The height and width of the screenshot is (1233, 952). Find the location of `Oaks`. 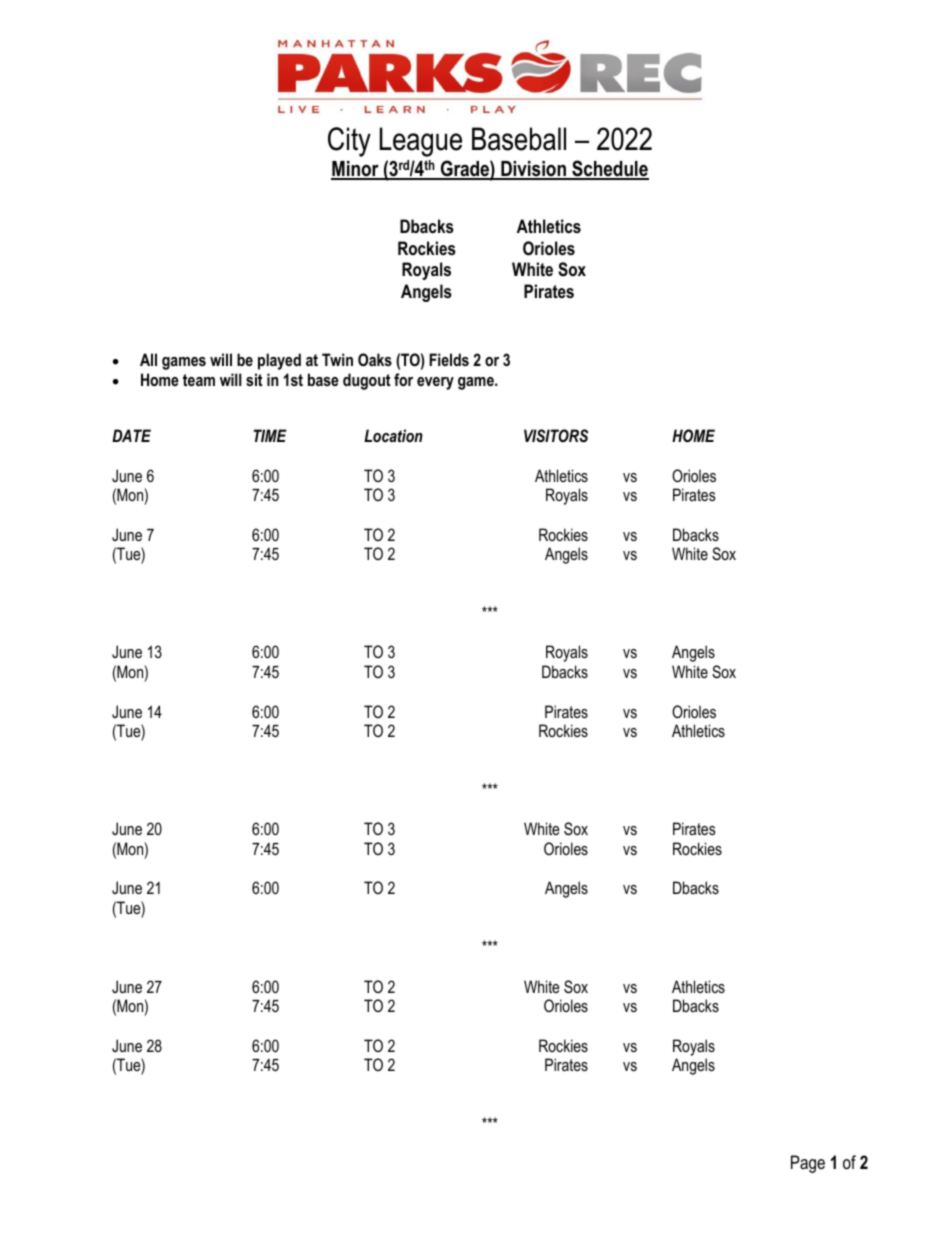

Oaks is located at coordinates (375, 359).
